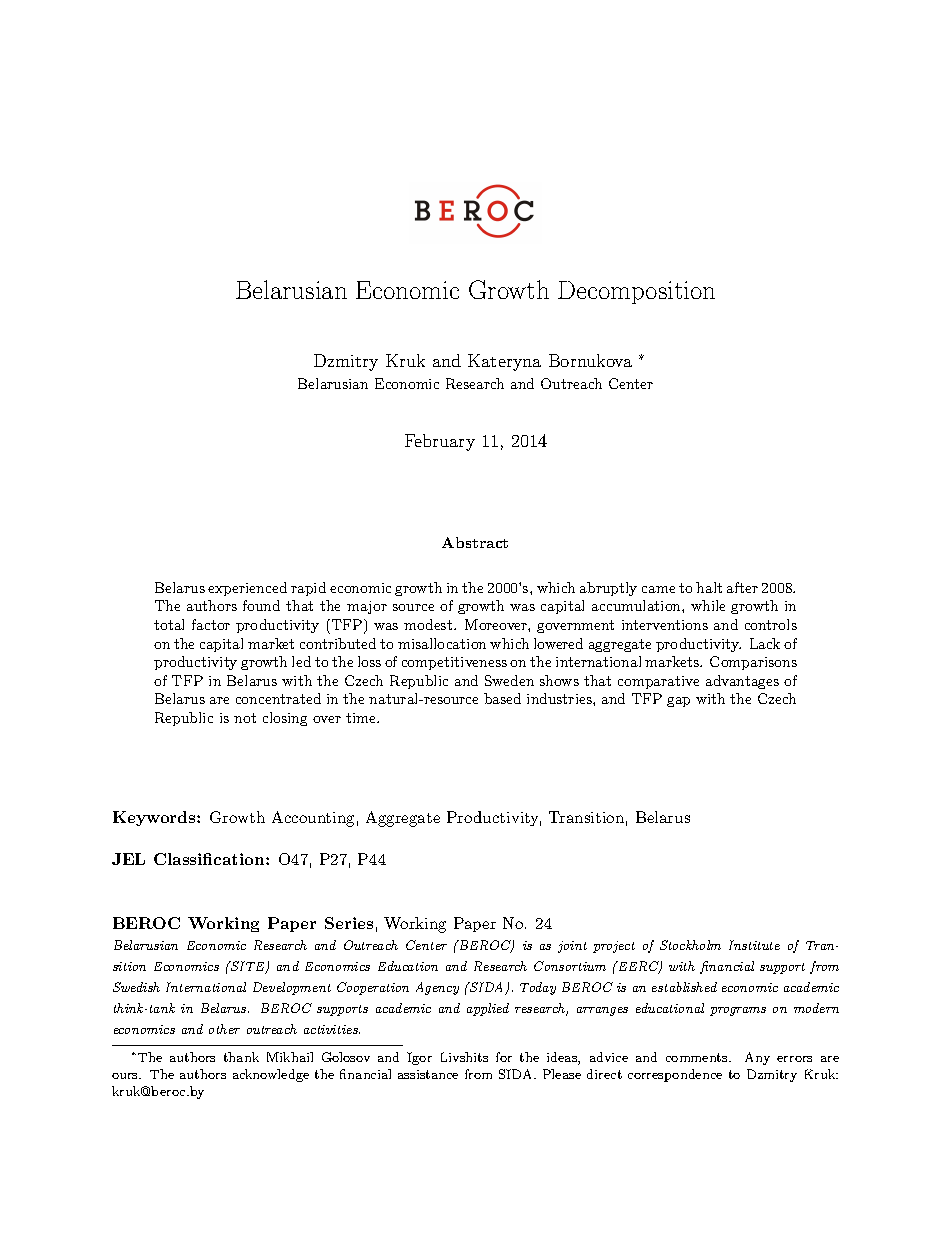  What do you see at coordinates (241, 1057) in the page?
I see `thank` at bounding box center [241, 1057].
